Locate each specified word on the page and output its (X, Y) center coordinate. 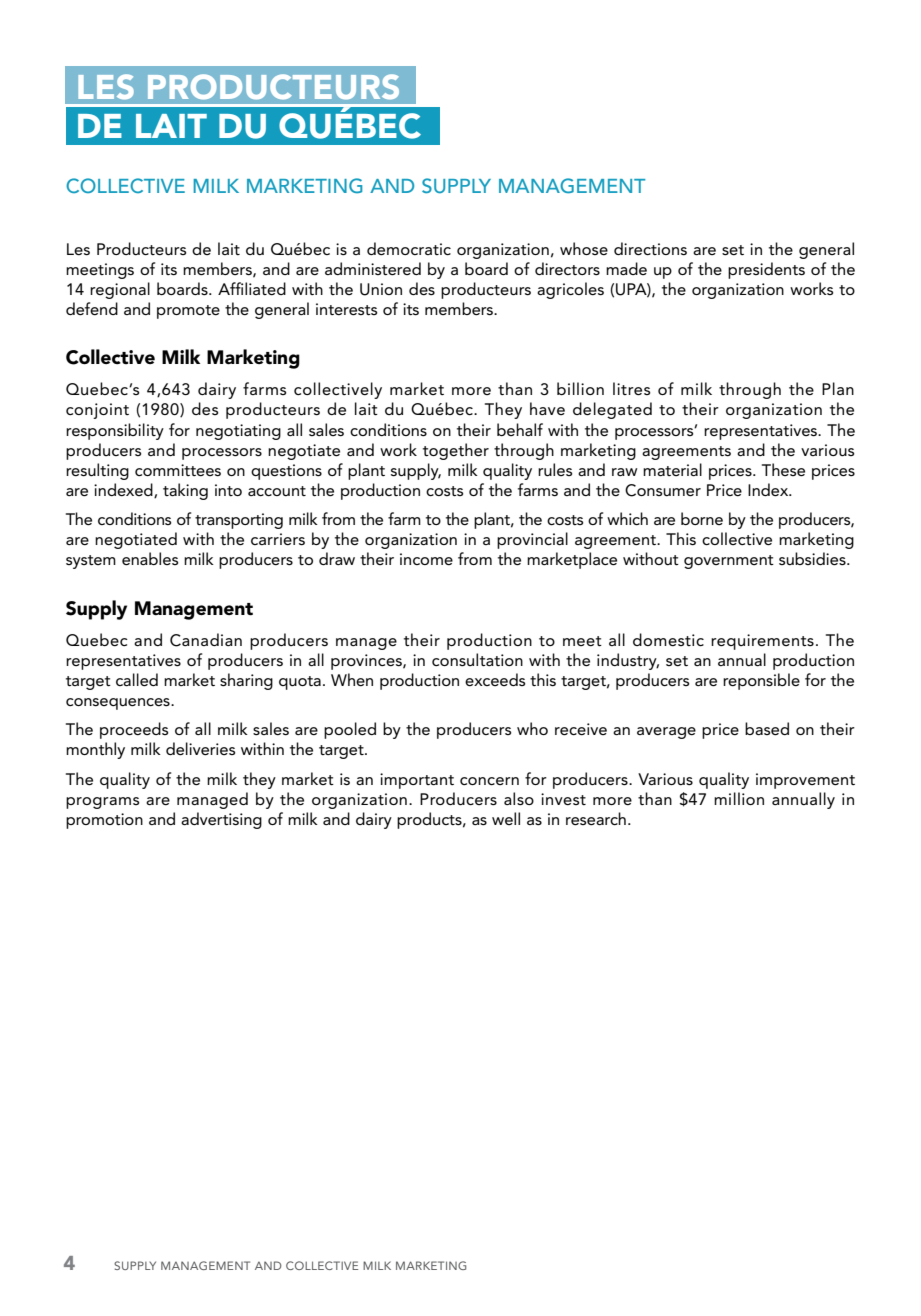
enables (150, 559)
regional (120, 290)
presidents (766, 270)
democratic (409, 249)
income (426, 559)
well (506, 818)
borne (702, 518)
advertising (221, 820)
